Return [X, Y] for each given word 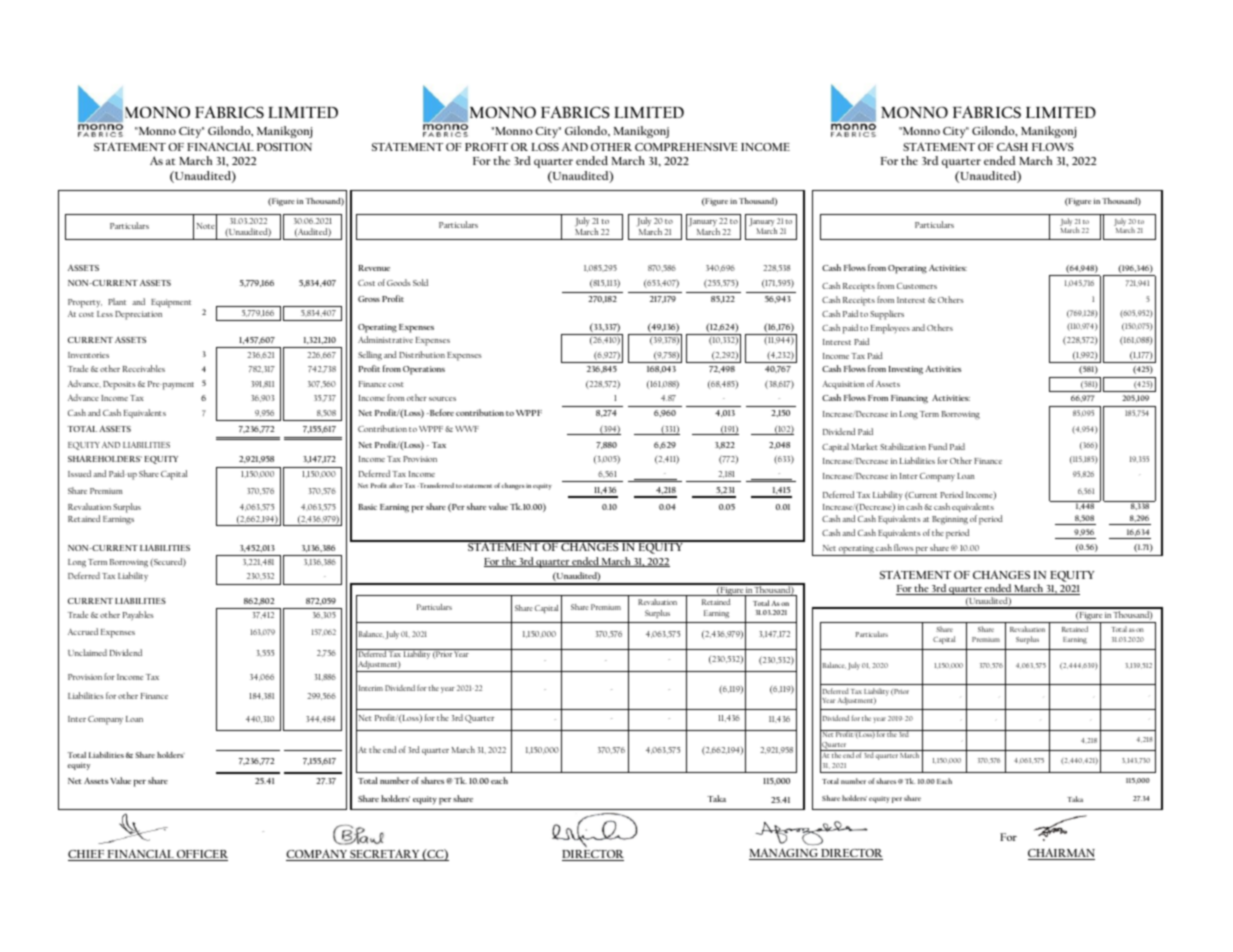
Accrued [83, 631]
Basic [367, 507]
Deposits [119, 385]
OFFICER [201, 855]
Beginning [950, 520]
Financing [909, 399]
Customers [917, 286]
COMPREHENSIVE [686, 147]
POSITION [284, 147]
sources [442, 399]
